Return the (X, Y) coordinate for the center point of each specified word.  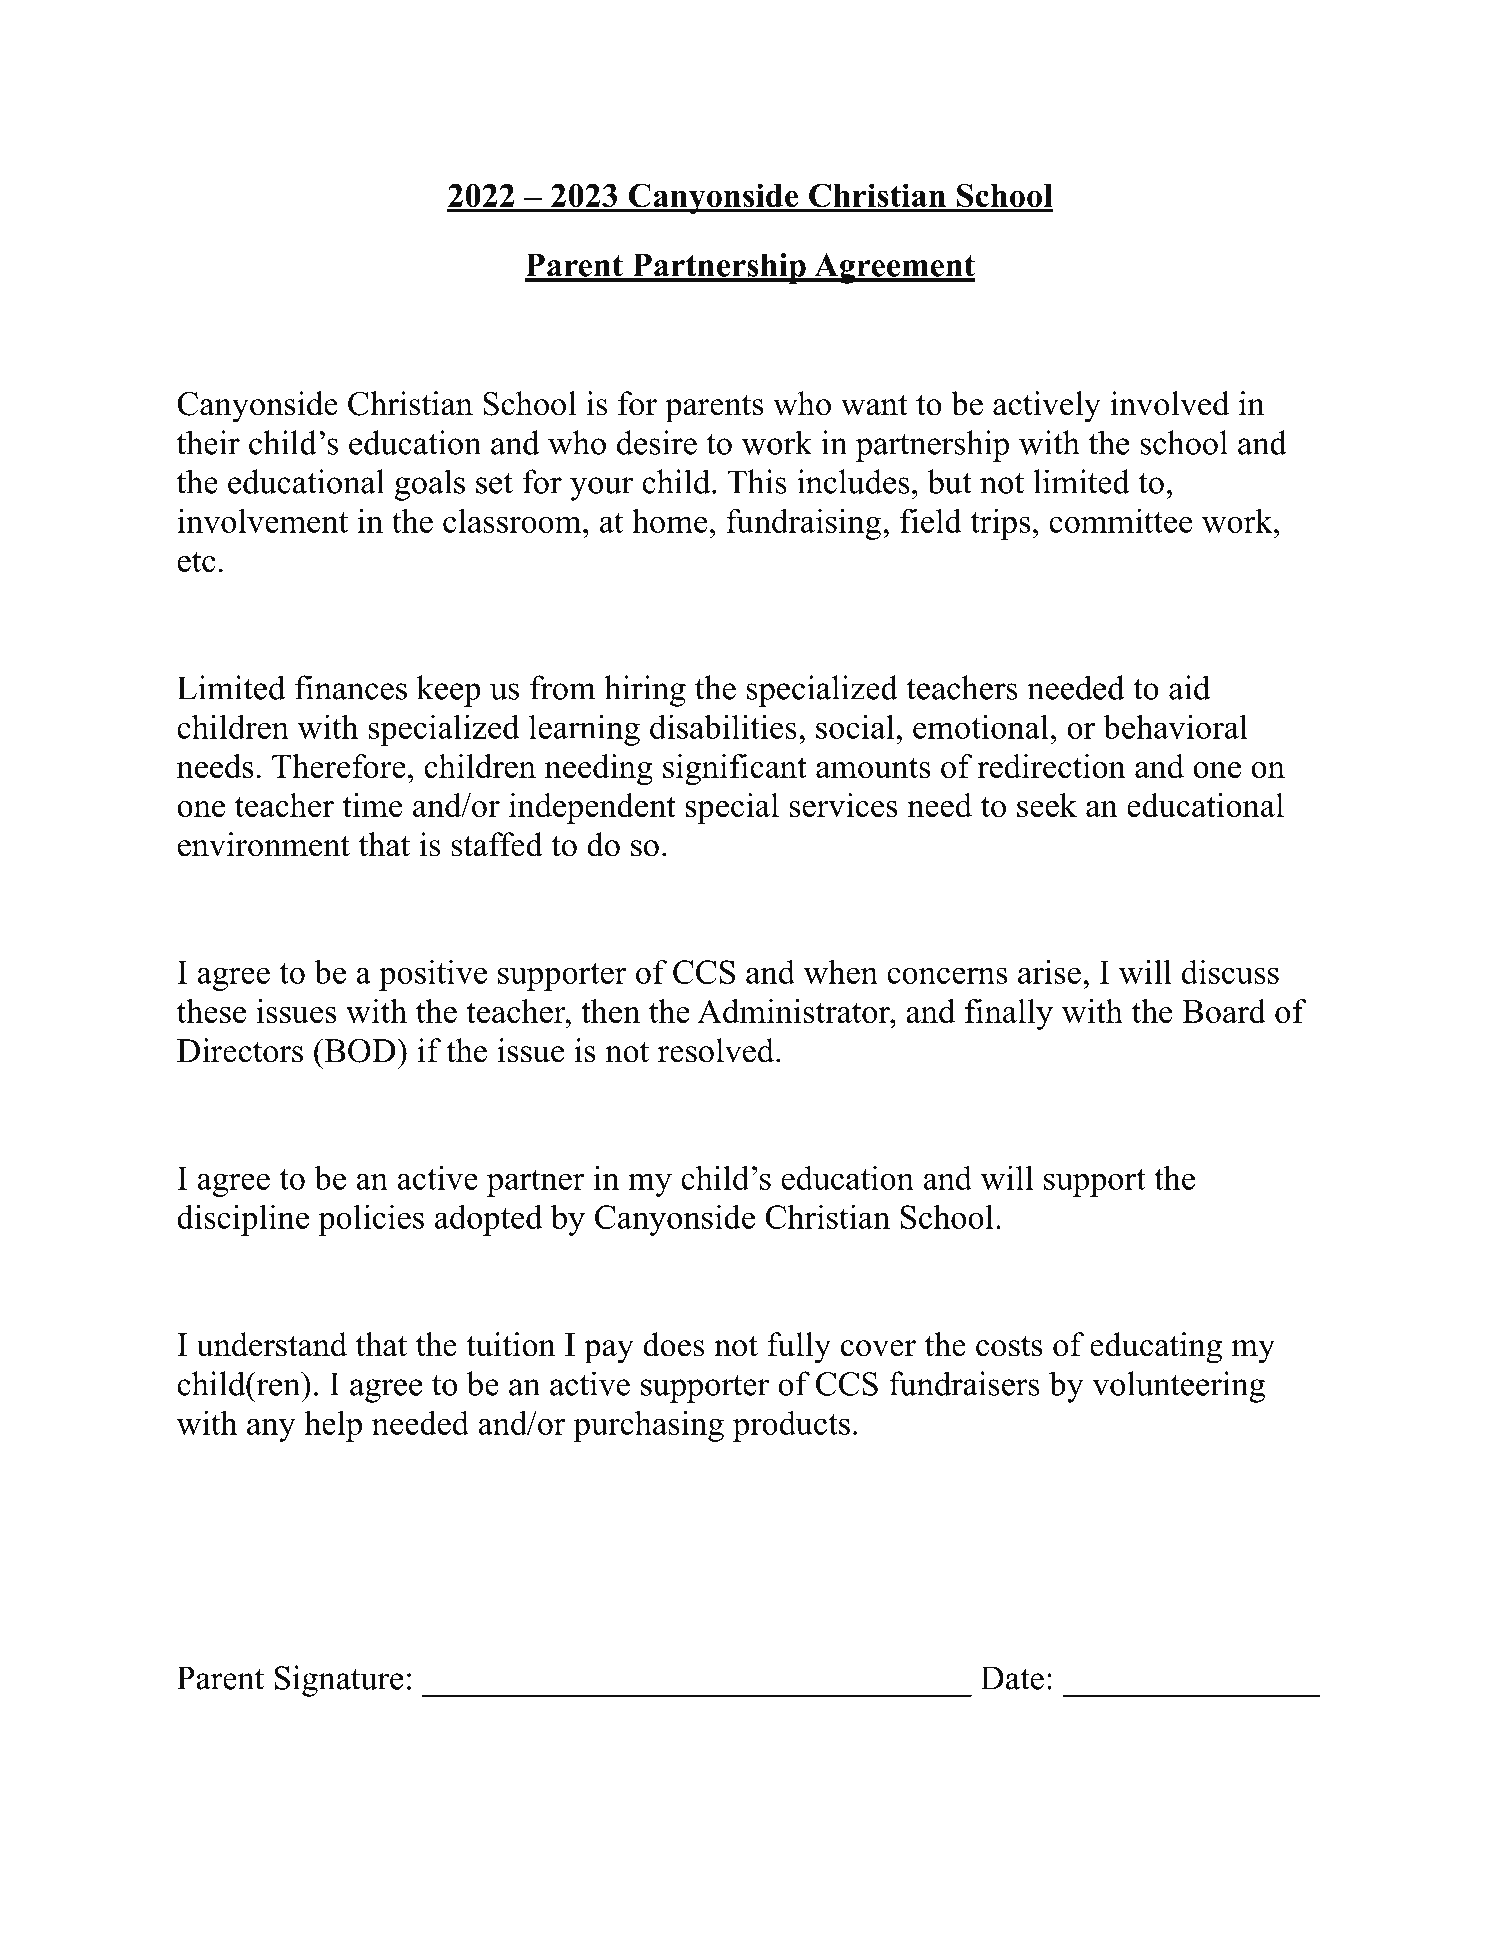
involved (1170, 403)
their (208, 442)
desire (657, 442)
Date (1012, 1678)
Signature (339, 1681)
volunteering (1178, 1387)
